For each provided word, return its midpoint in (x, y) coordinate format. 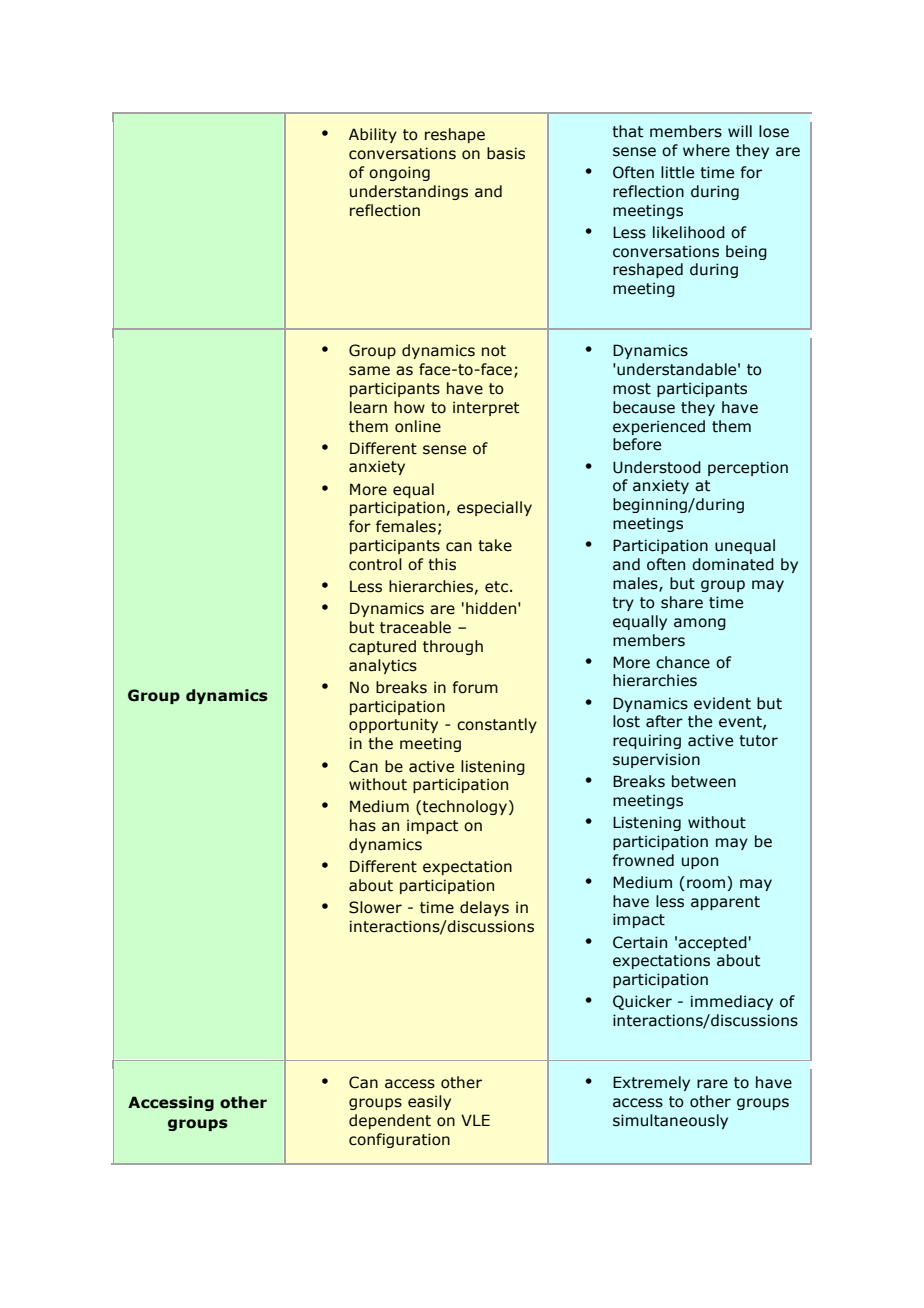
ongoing (399, 173)
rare (712, 1084)
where (706, 150)
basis (506, 153)
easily (429, 1102)
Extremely (651, 1083)
